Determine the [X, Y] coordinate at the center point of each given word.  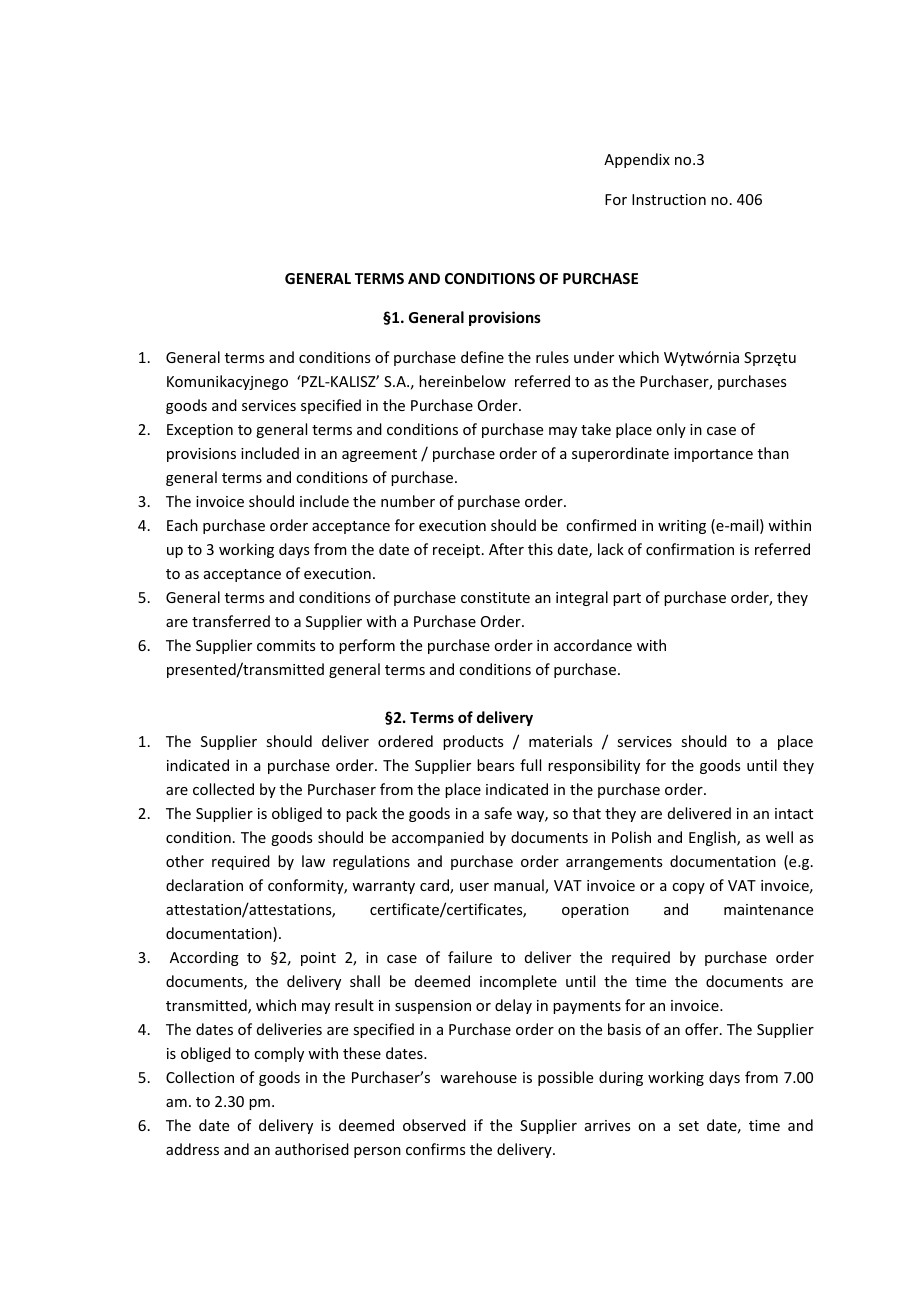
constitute [495, 597]
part [627, 599]
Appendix [637, 160]
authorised [312, 1149]
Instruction [669, 199]
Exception [200, 431]
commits [286, 645]
